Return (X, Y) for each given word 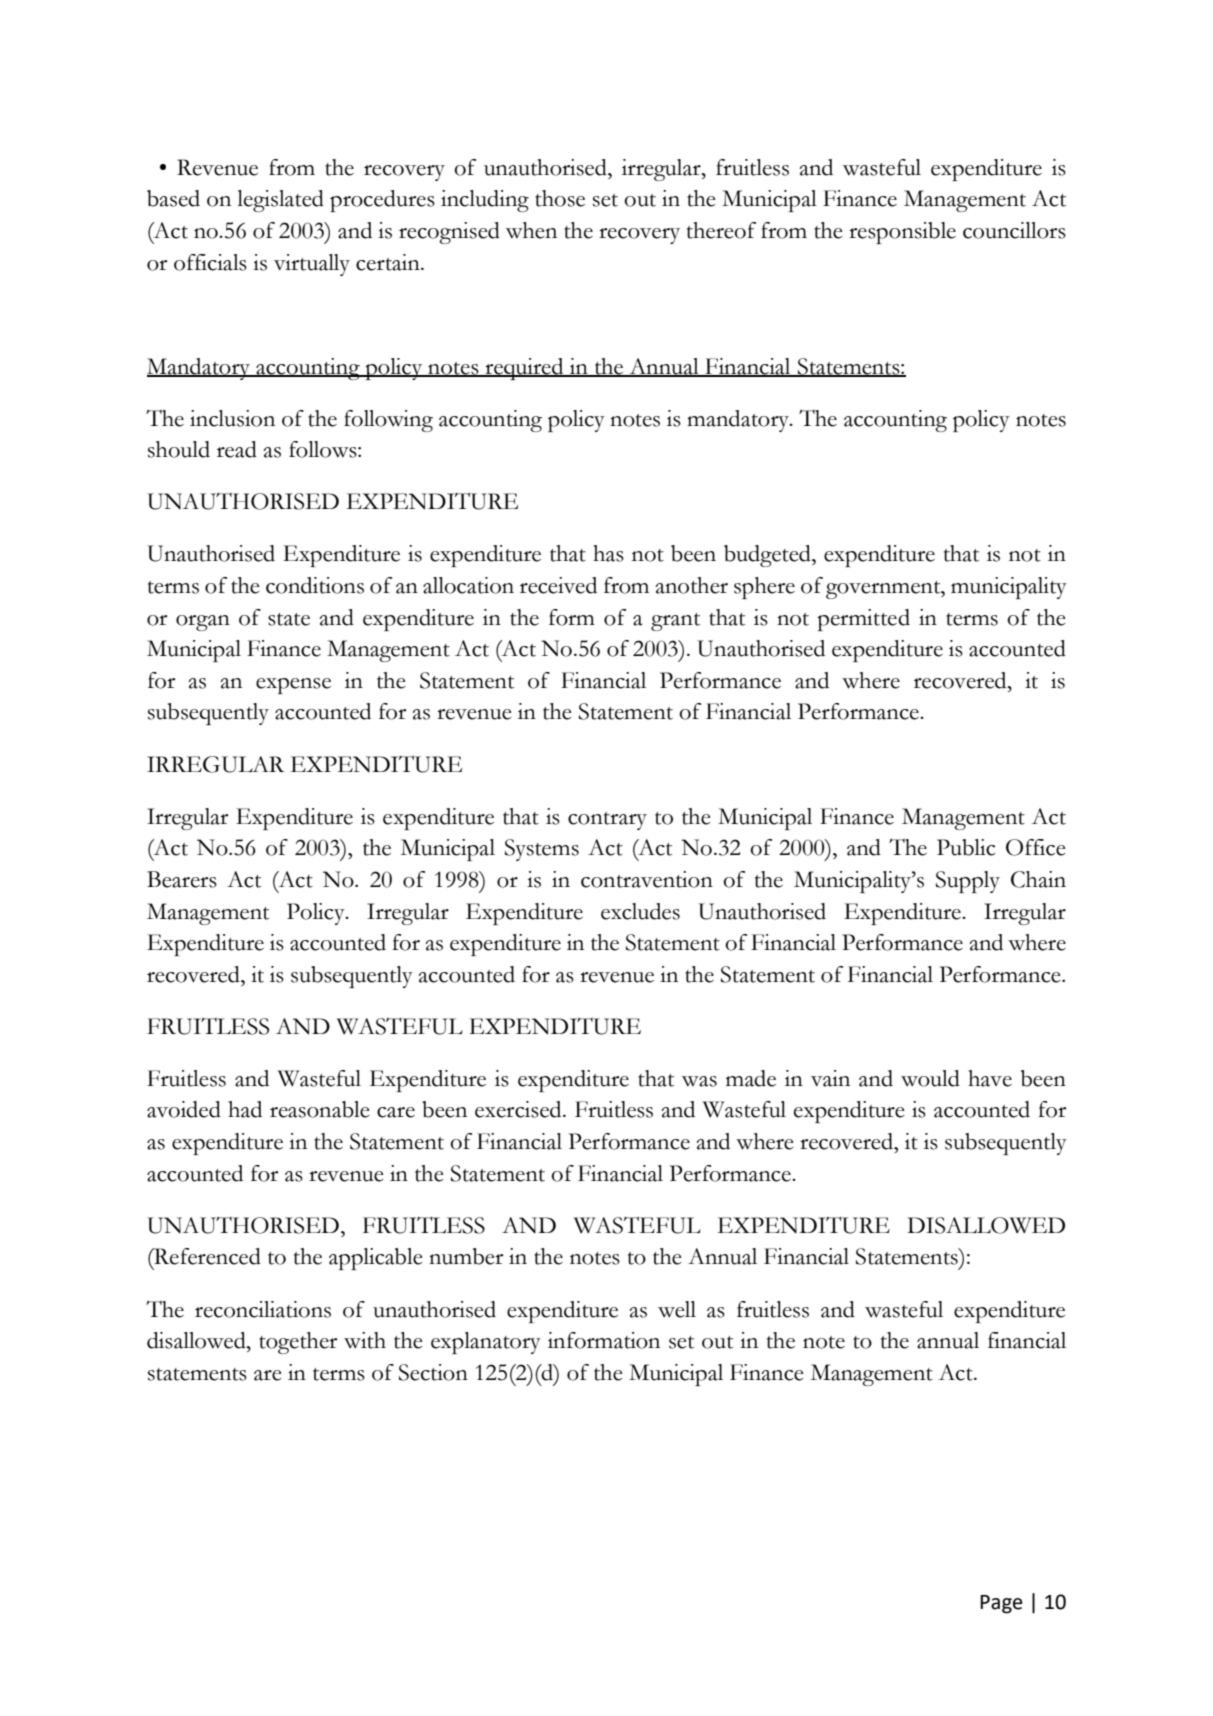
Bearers (182, 879)
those (560, 198)
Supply (968, 882)
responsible (902, 233)
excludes (640, 911)
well (677, 1309)
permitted (863, 620)
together (298, 1343)
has (608, 553)
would (930, 1078)
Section (433, 1372)
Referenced (206, 1256)
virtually (312, 265)
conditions (315, 585)
